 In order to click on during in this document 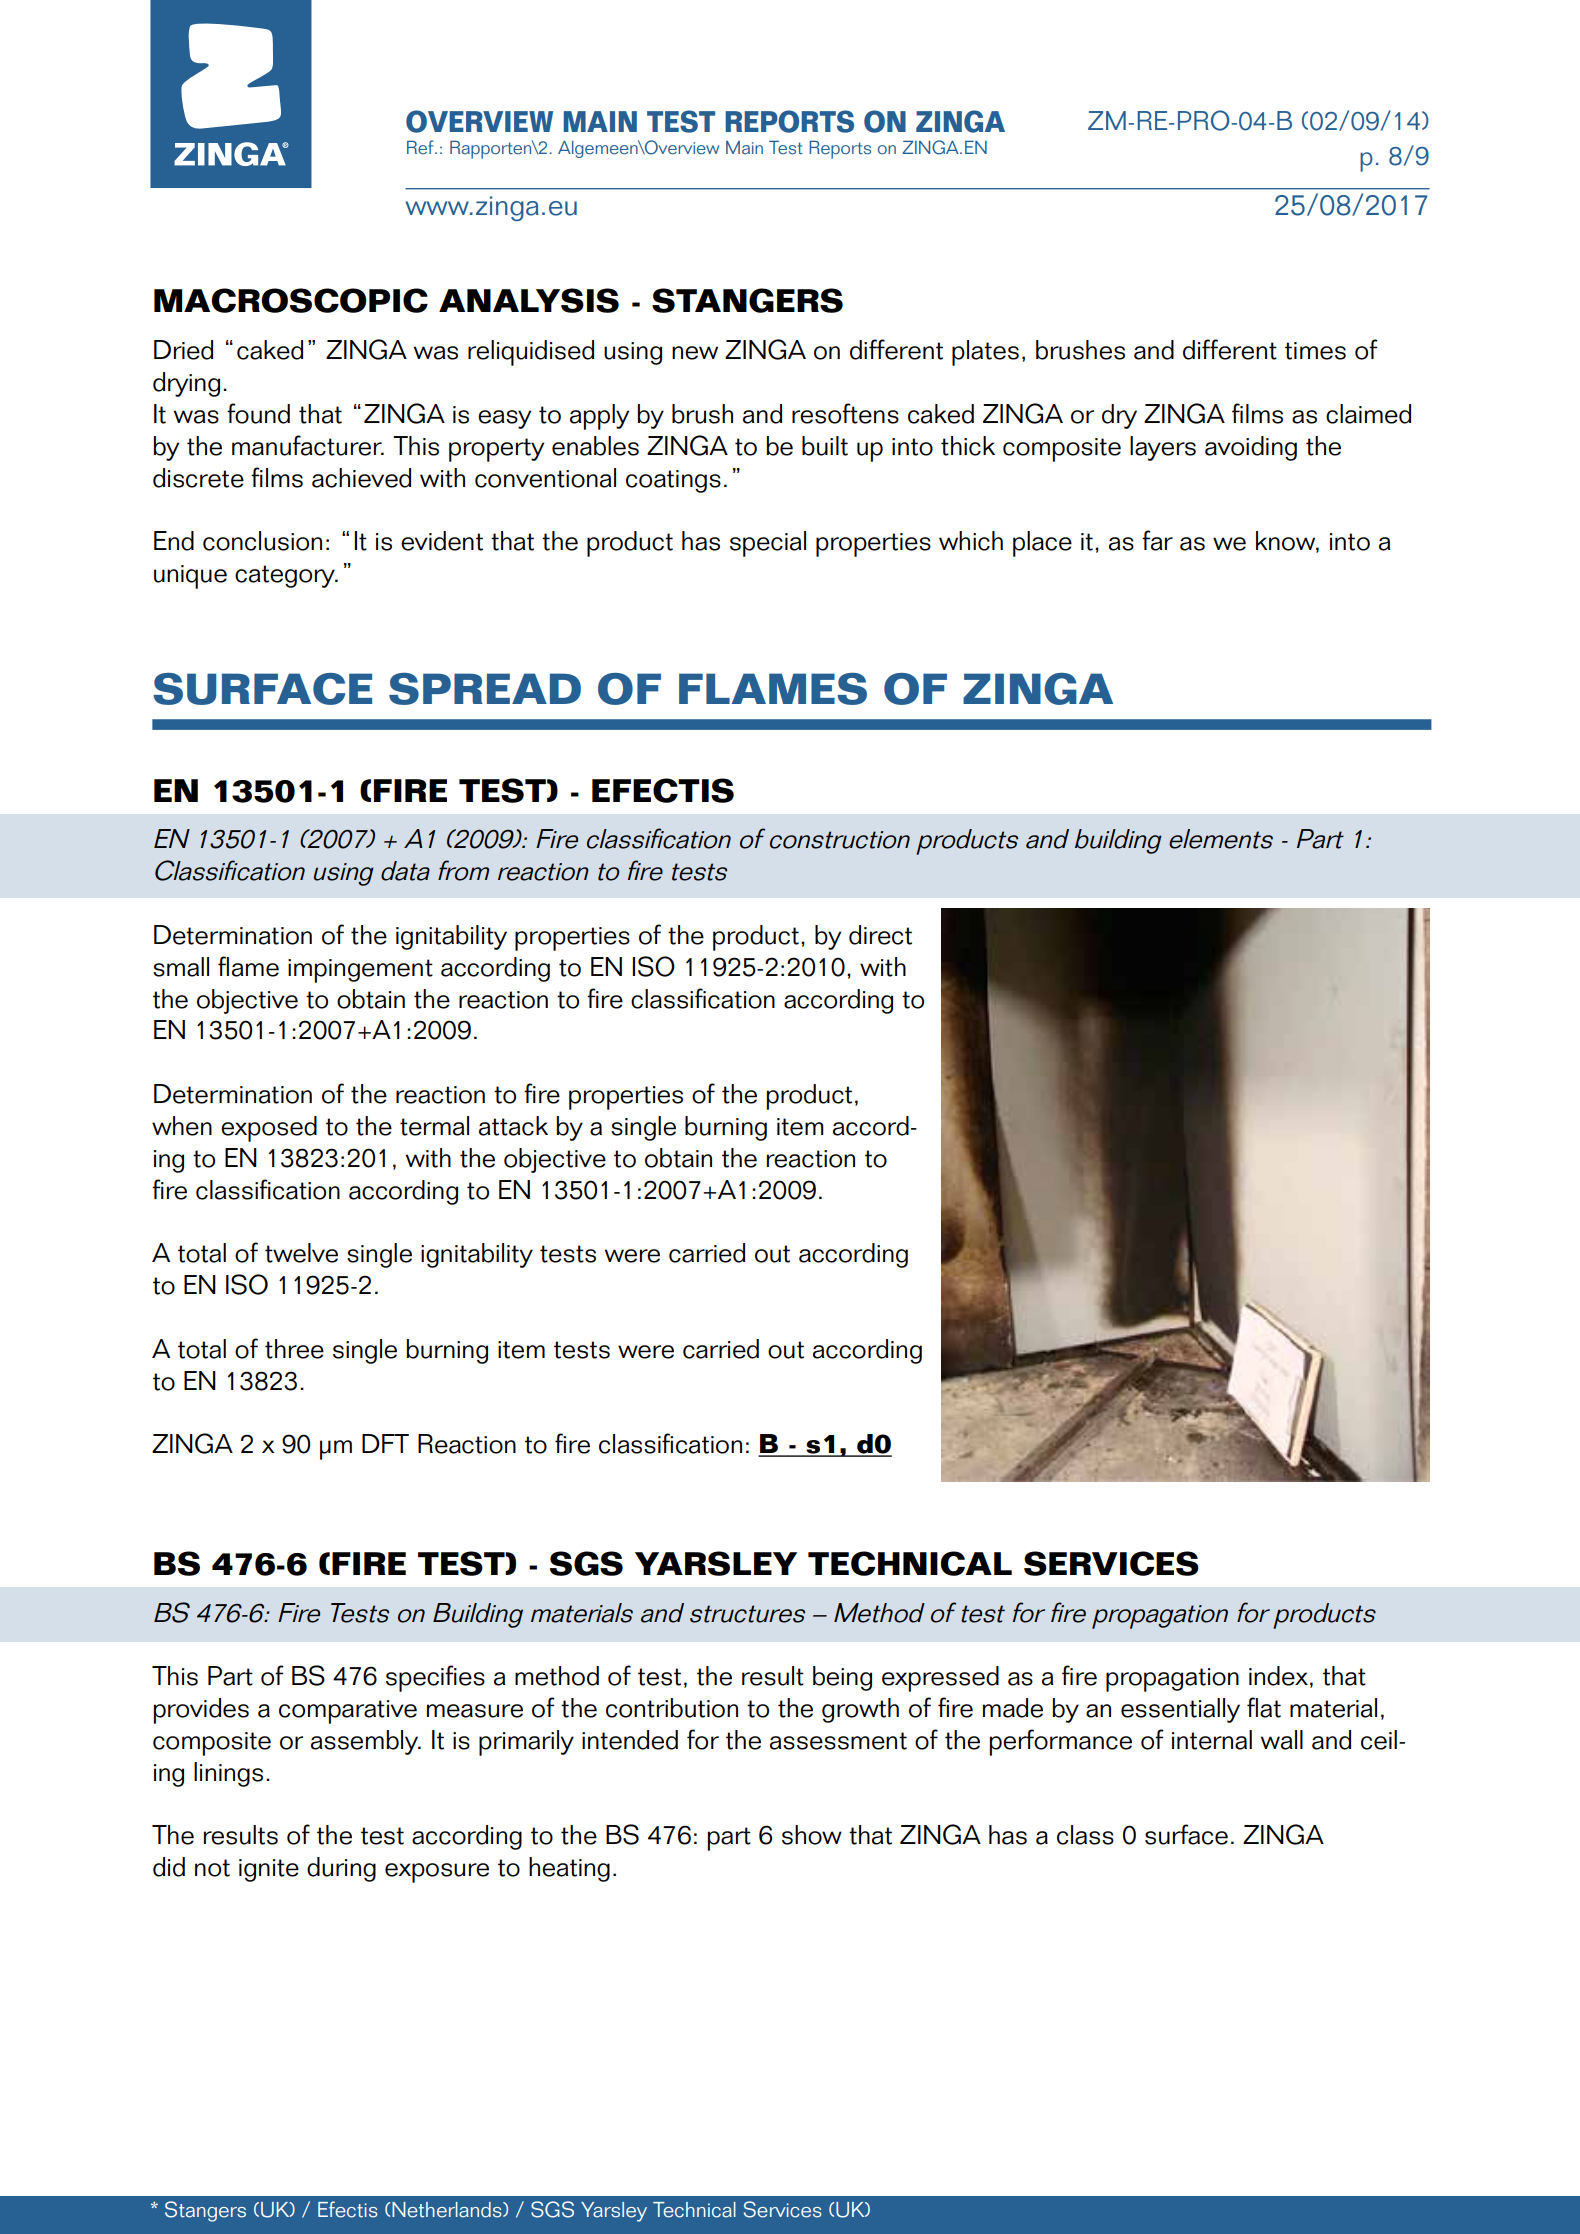, I will do `click(341, 1869)`.
